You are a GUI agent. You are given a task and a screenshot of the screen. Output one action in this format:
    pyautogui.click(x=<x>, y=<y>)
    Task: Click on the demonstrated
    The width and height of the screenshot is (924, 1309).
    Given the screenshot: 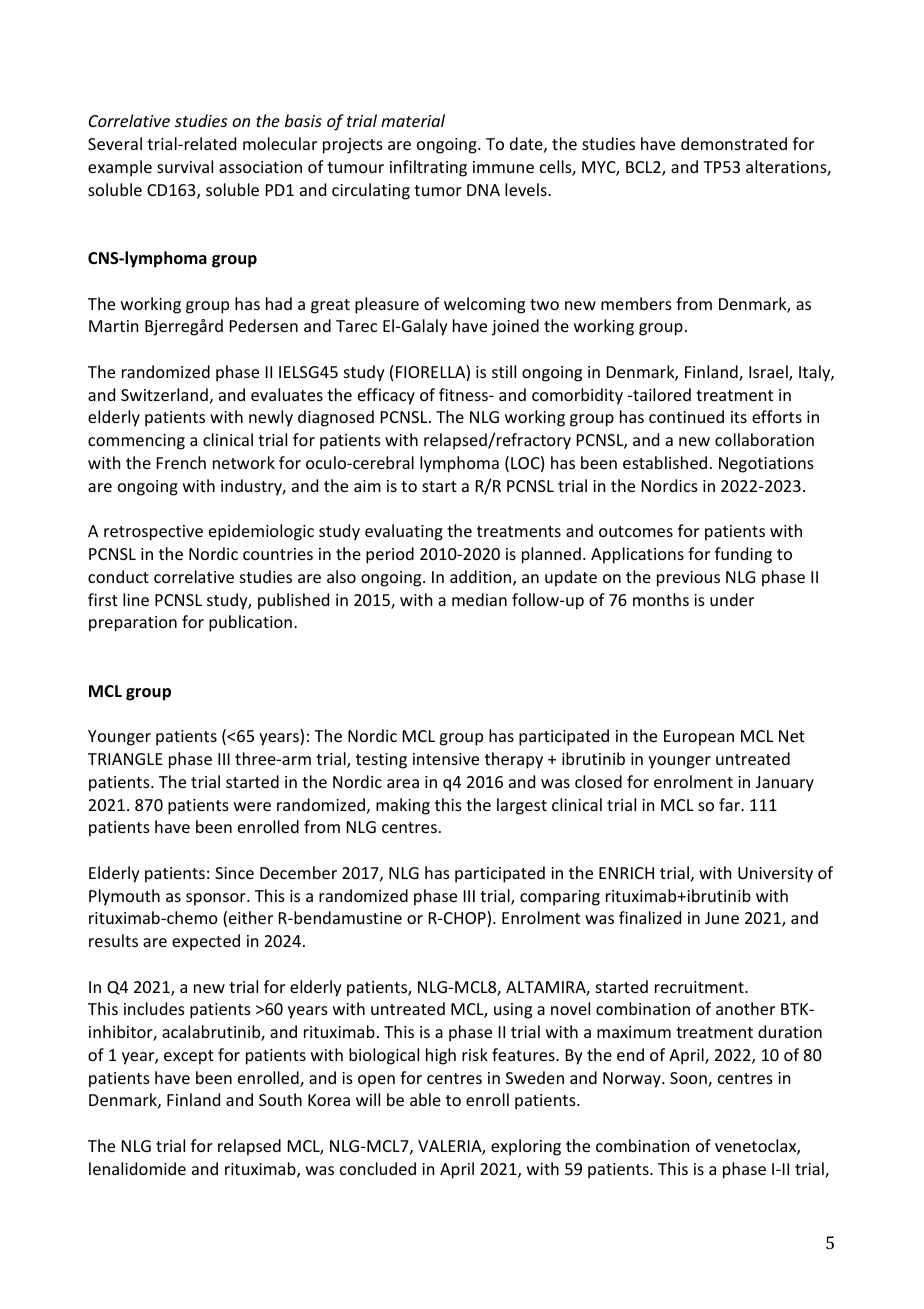 What is the action you would take?
    pyautogui.click(x=734, y=143)
